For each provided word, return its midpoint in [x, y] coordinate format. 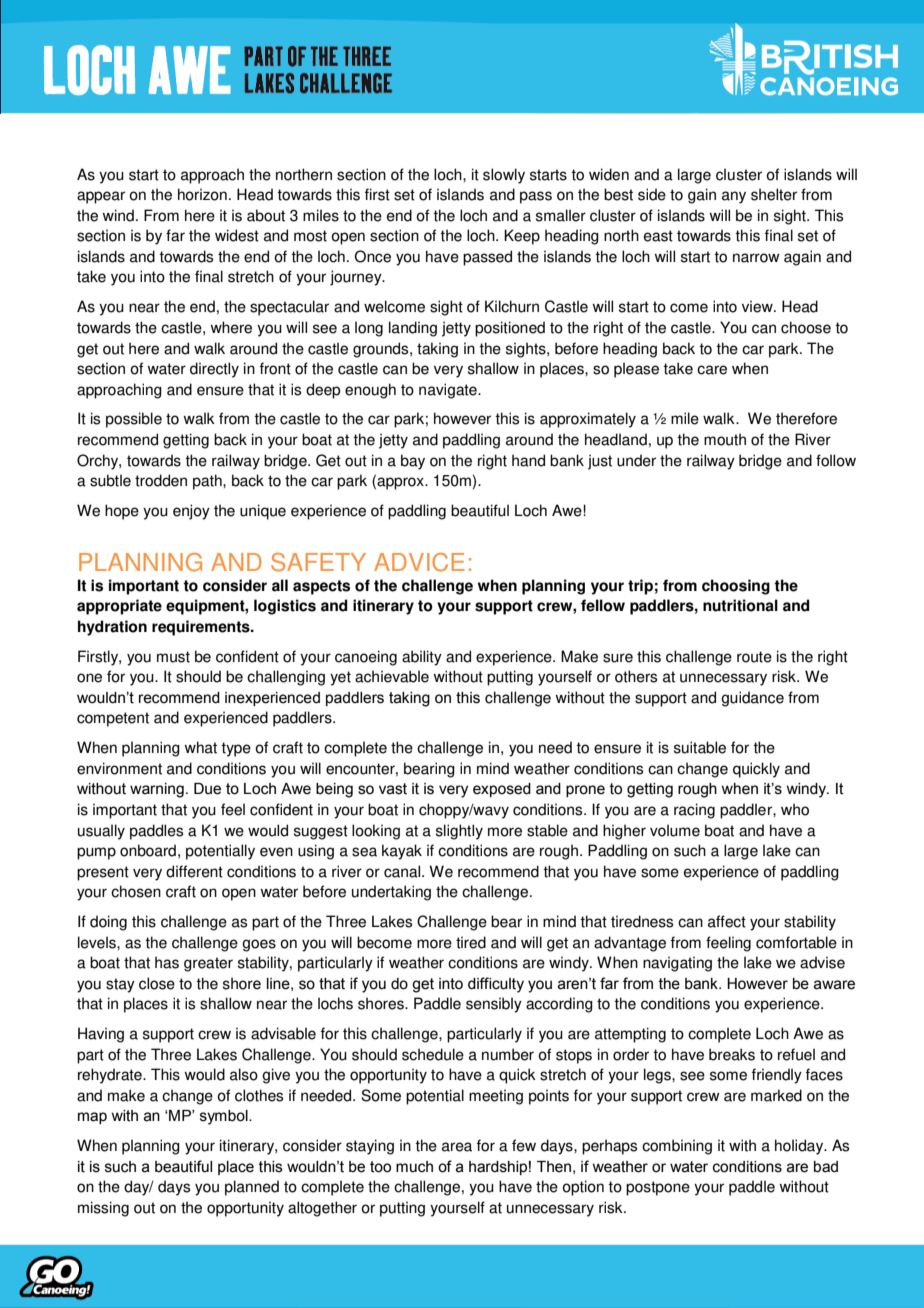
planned [252, 1188]
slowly [504, 176]
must [173, 657]
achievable [392, 676]
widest [237, 235]
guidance [752, 699]
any [734, 197]
